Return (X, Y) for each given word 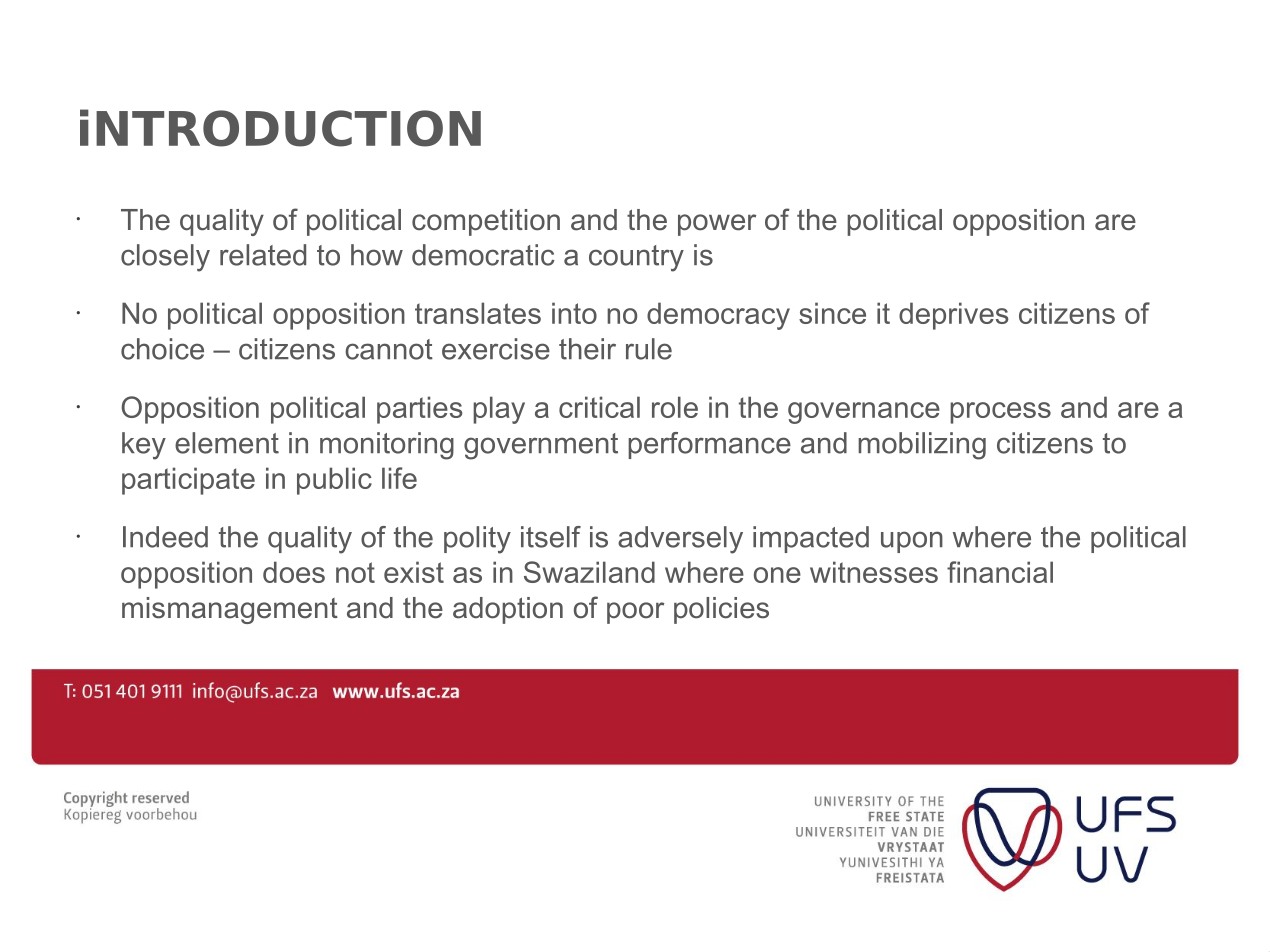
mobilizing (922, 446)
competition (486, 222)
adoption (508, 610)
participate (188, 481)
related (263, 255)
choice (162, 349)
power (717, 225)
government (541, 446)
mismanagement (230, 610)
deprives (954, 316)
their (587, 349)
